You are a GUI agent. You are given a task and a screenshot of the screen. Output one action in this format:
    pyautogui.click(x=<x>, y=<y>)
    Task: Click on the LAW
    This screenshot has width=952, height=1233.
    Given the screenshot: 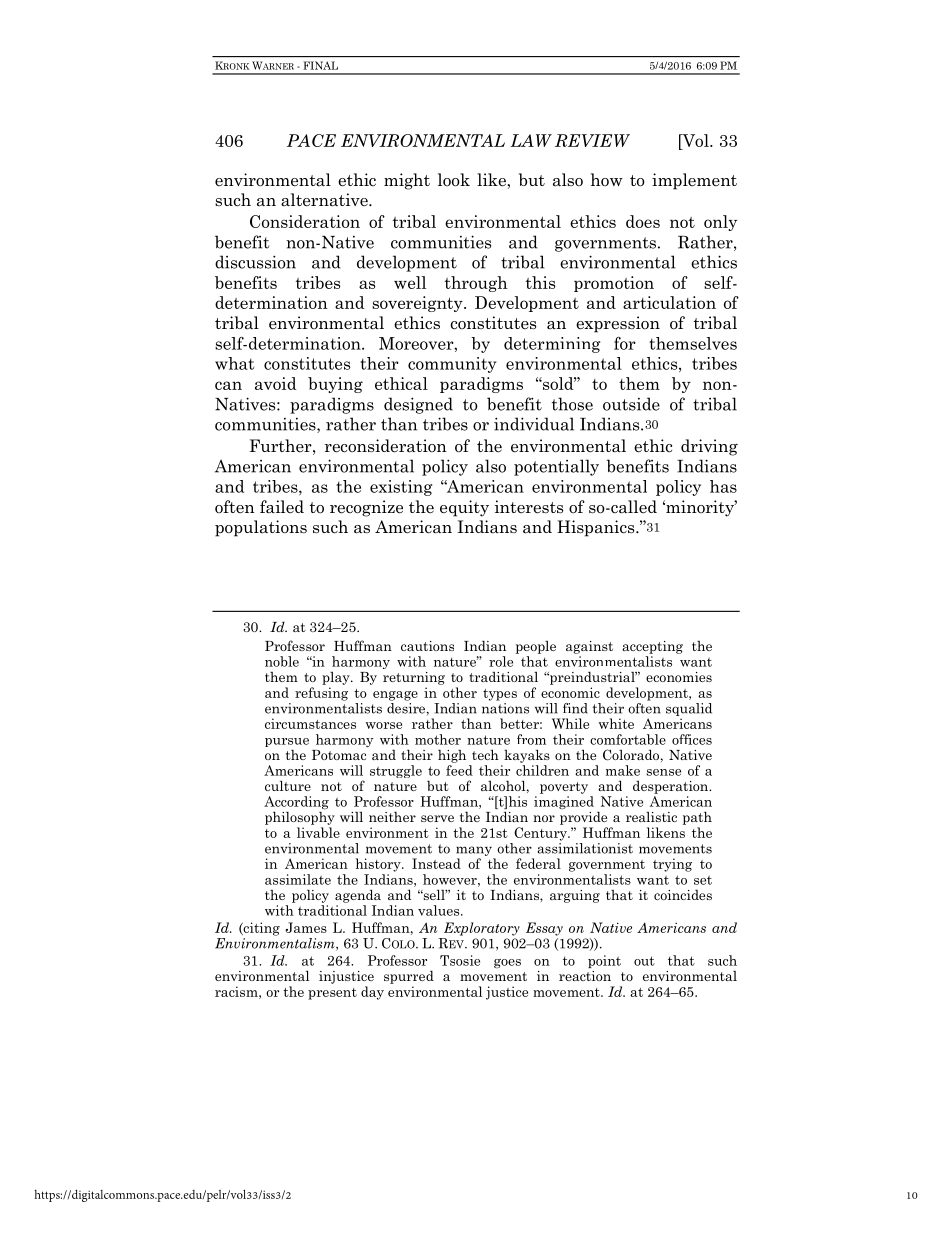 What is the action you would take?
    pyautogui.click(x=531, y=140)
